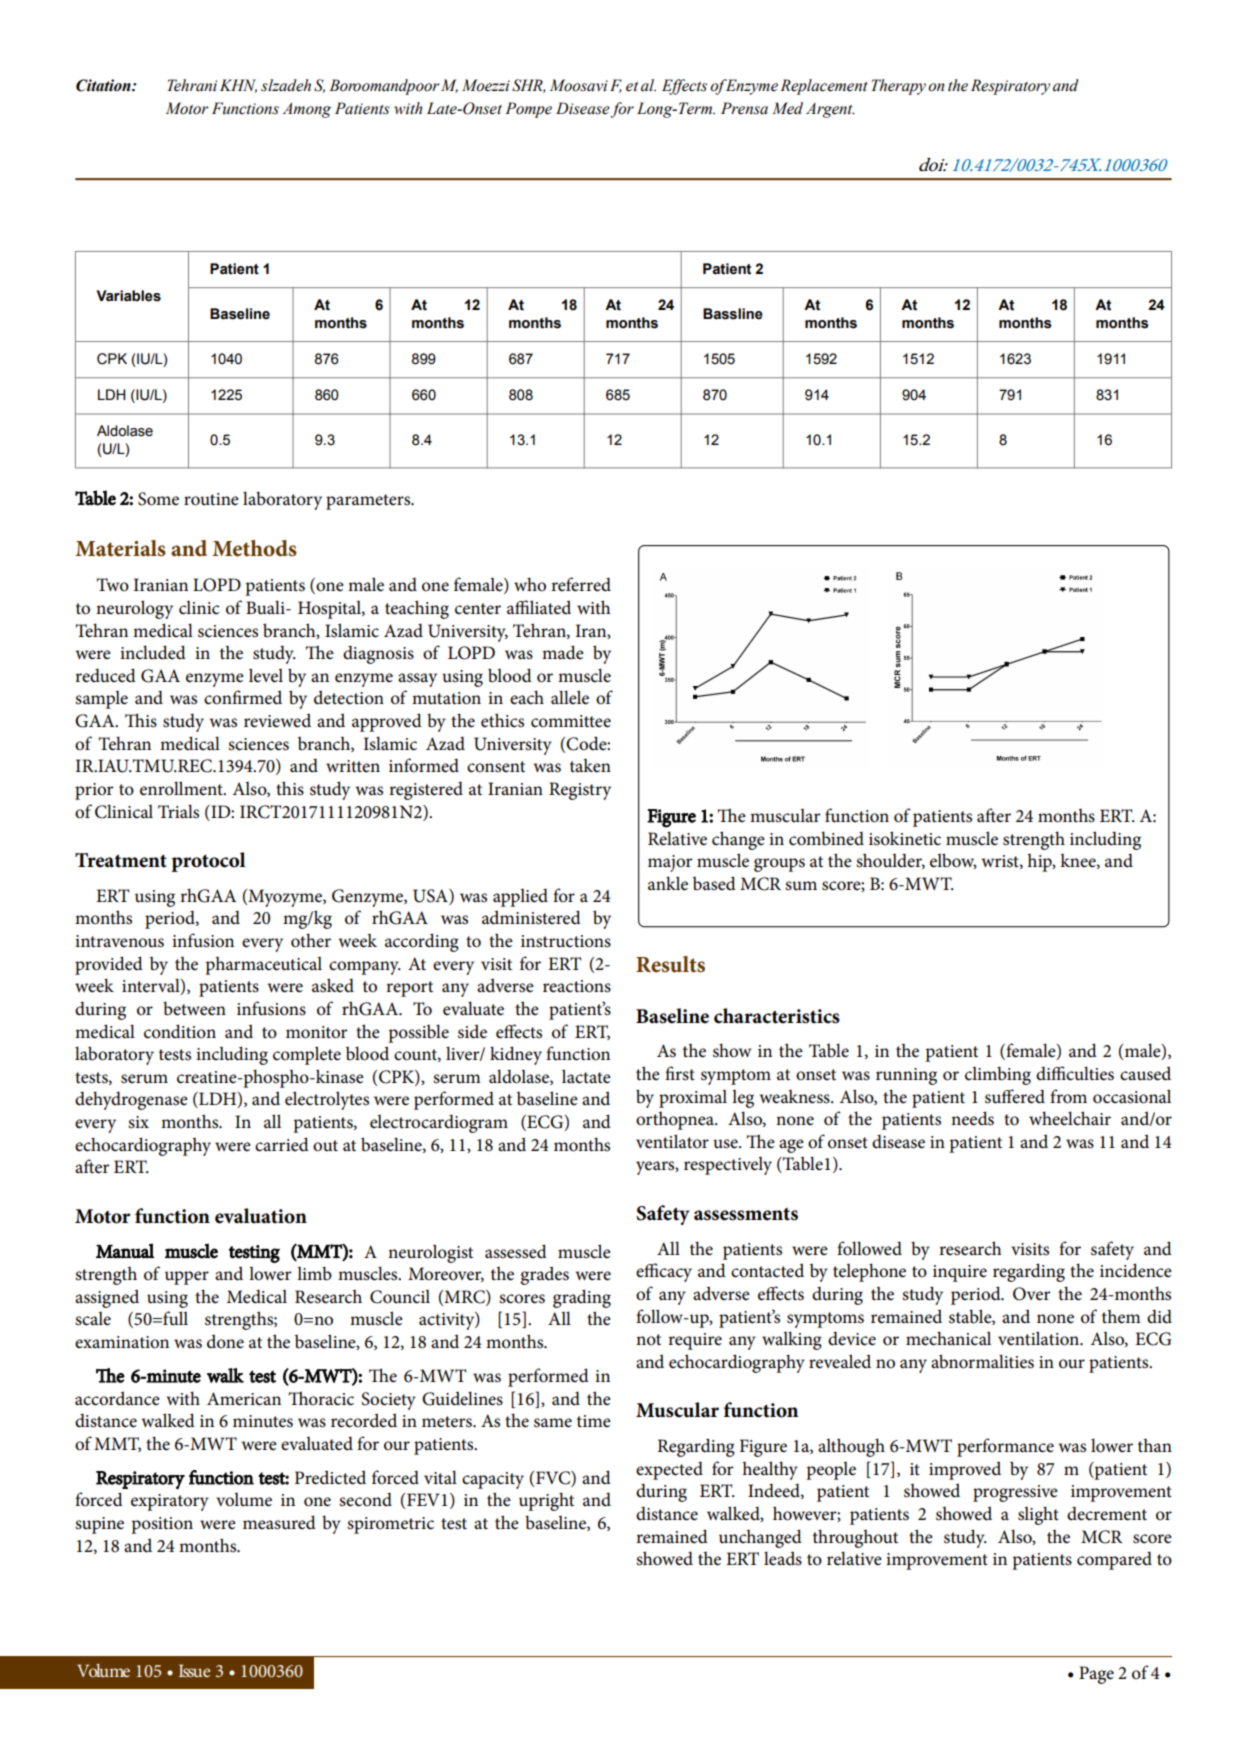 This image has height=1764, width=1247. What do you see at coordinates (208, 862) in the image?
I see `protocol` at bounding box center [208, 862].
